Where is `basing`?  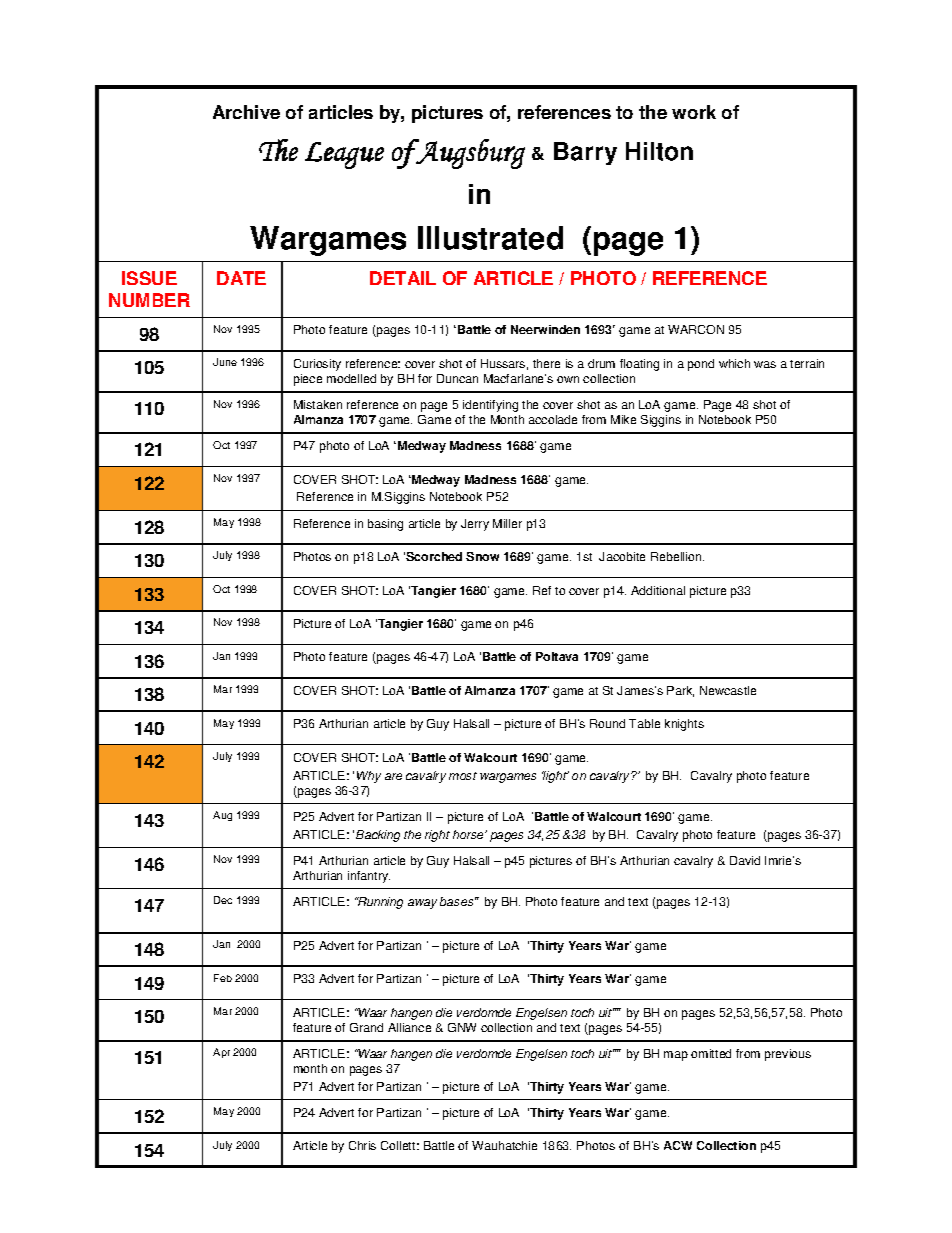 basing is located at coordinates (385, 525).
